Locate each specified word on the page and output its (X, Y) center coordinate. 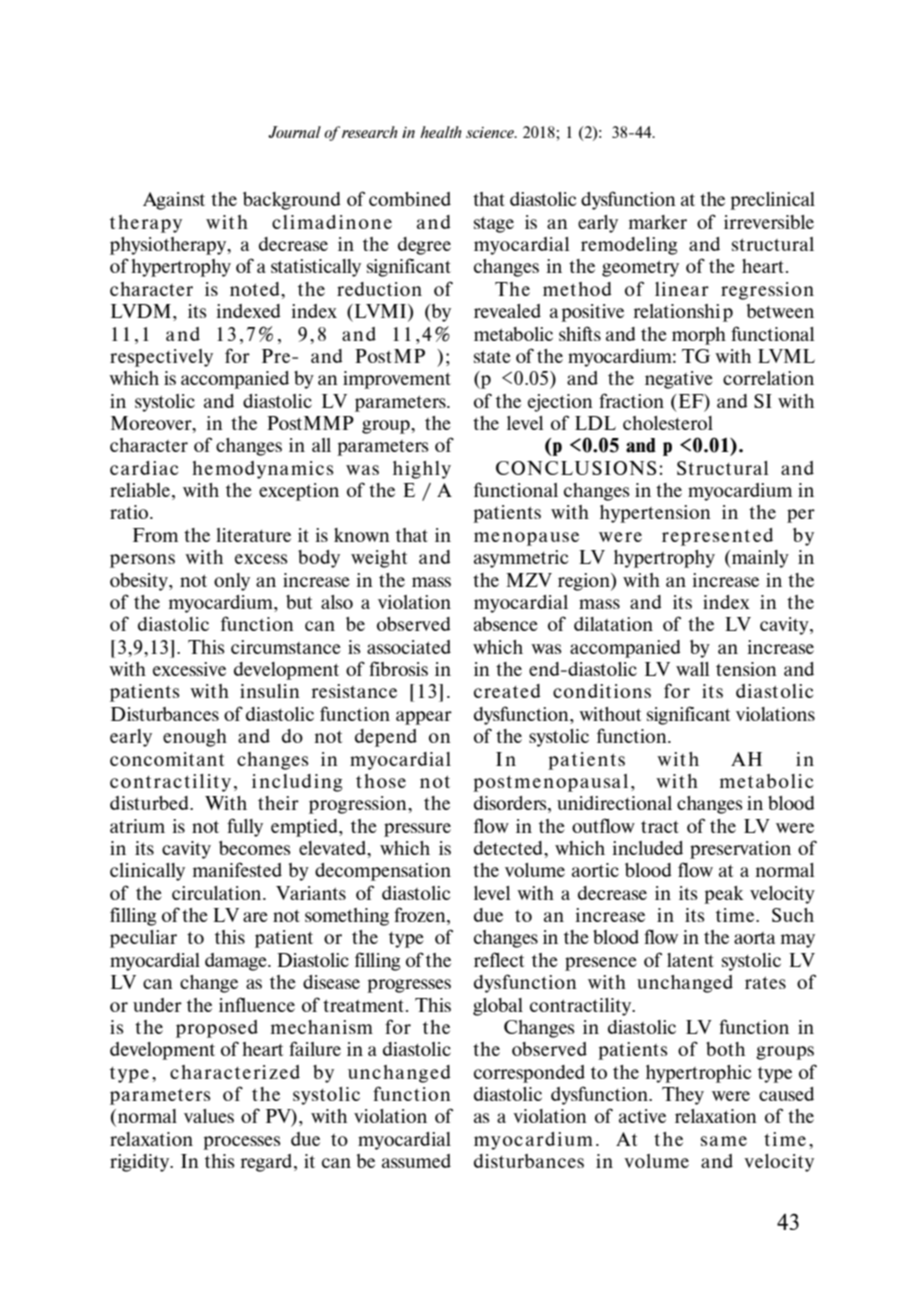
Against (174, 201)
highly (422, 470)
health (441, 132)
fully (245, 827)
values (209, 1116)
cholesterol (668, 423)
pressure (417, 830)
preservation (740, 850)
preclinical (772, 201)
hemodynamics (263, 470)
